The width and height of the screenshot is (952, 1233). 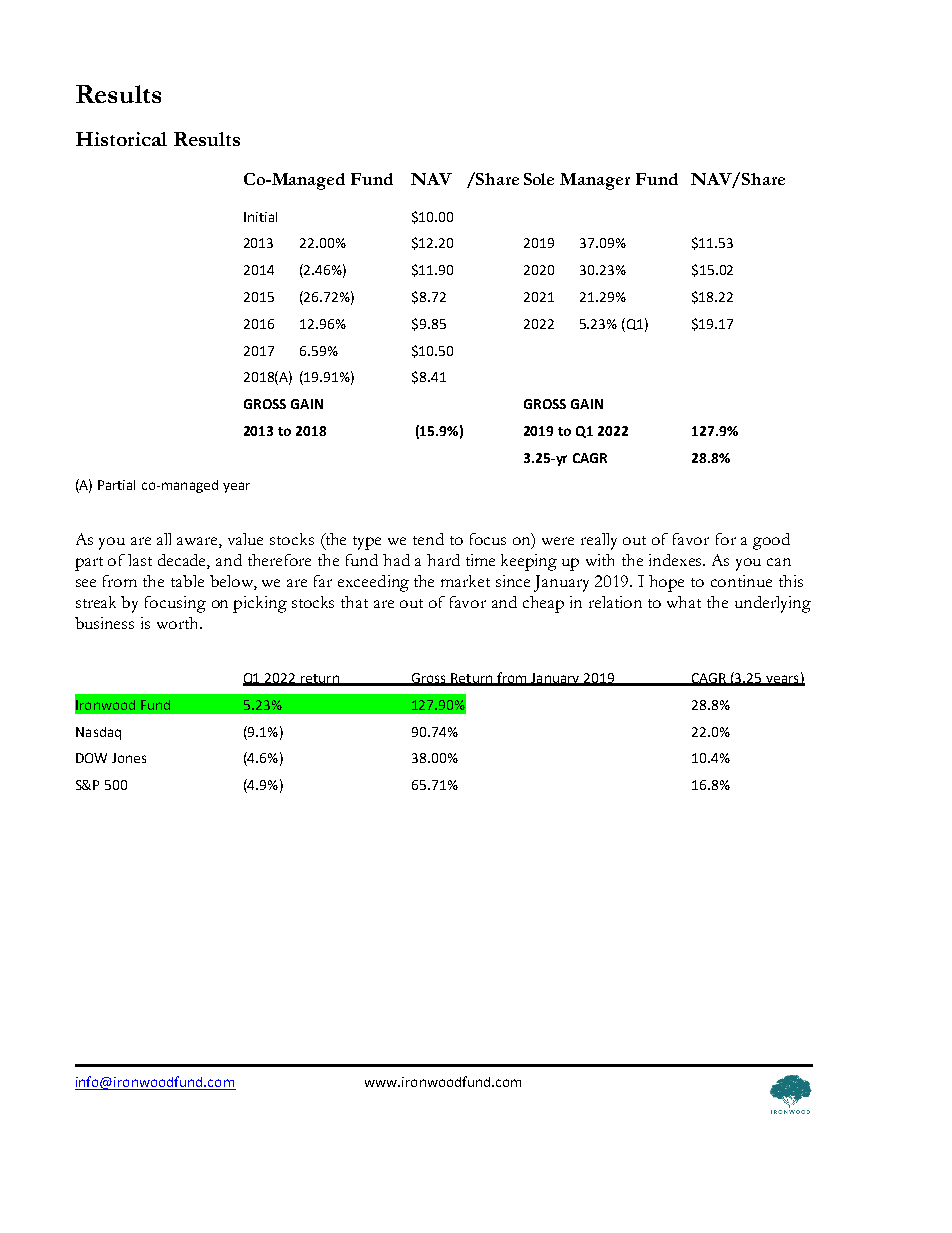 I want to click on good, so click(x=771, y=541).
